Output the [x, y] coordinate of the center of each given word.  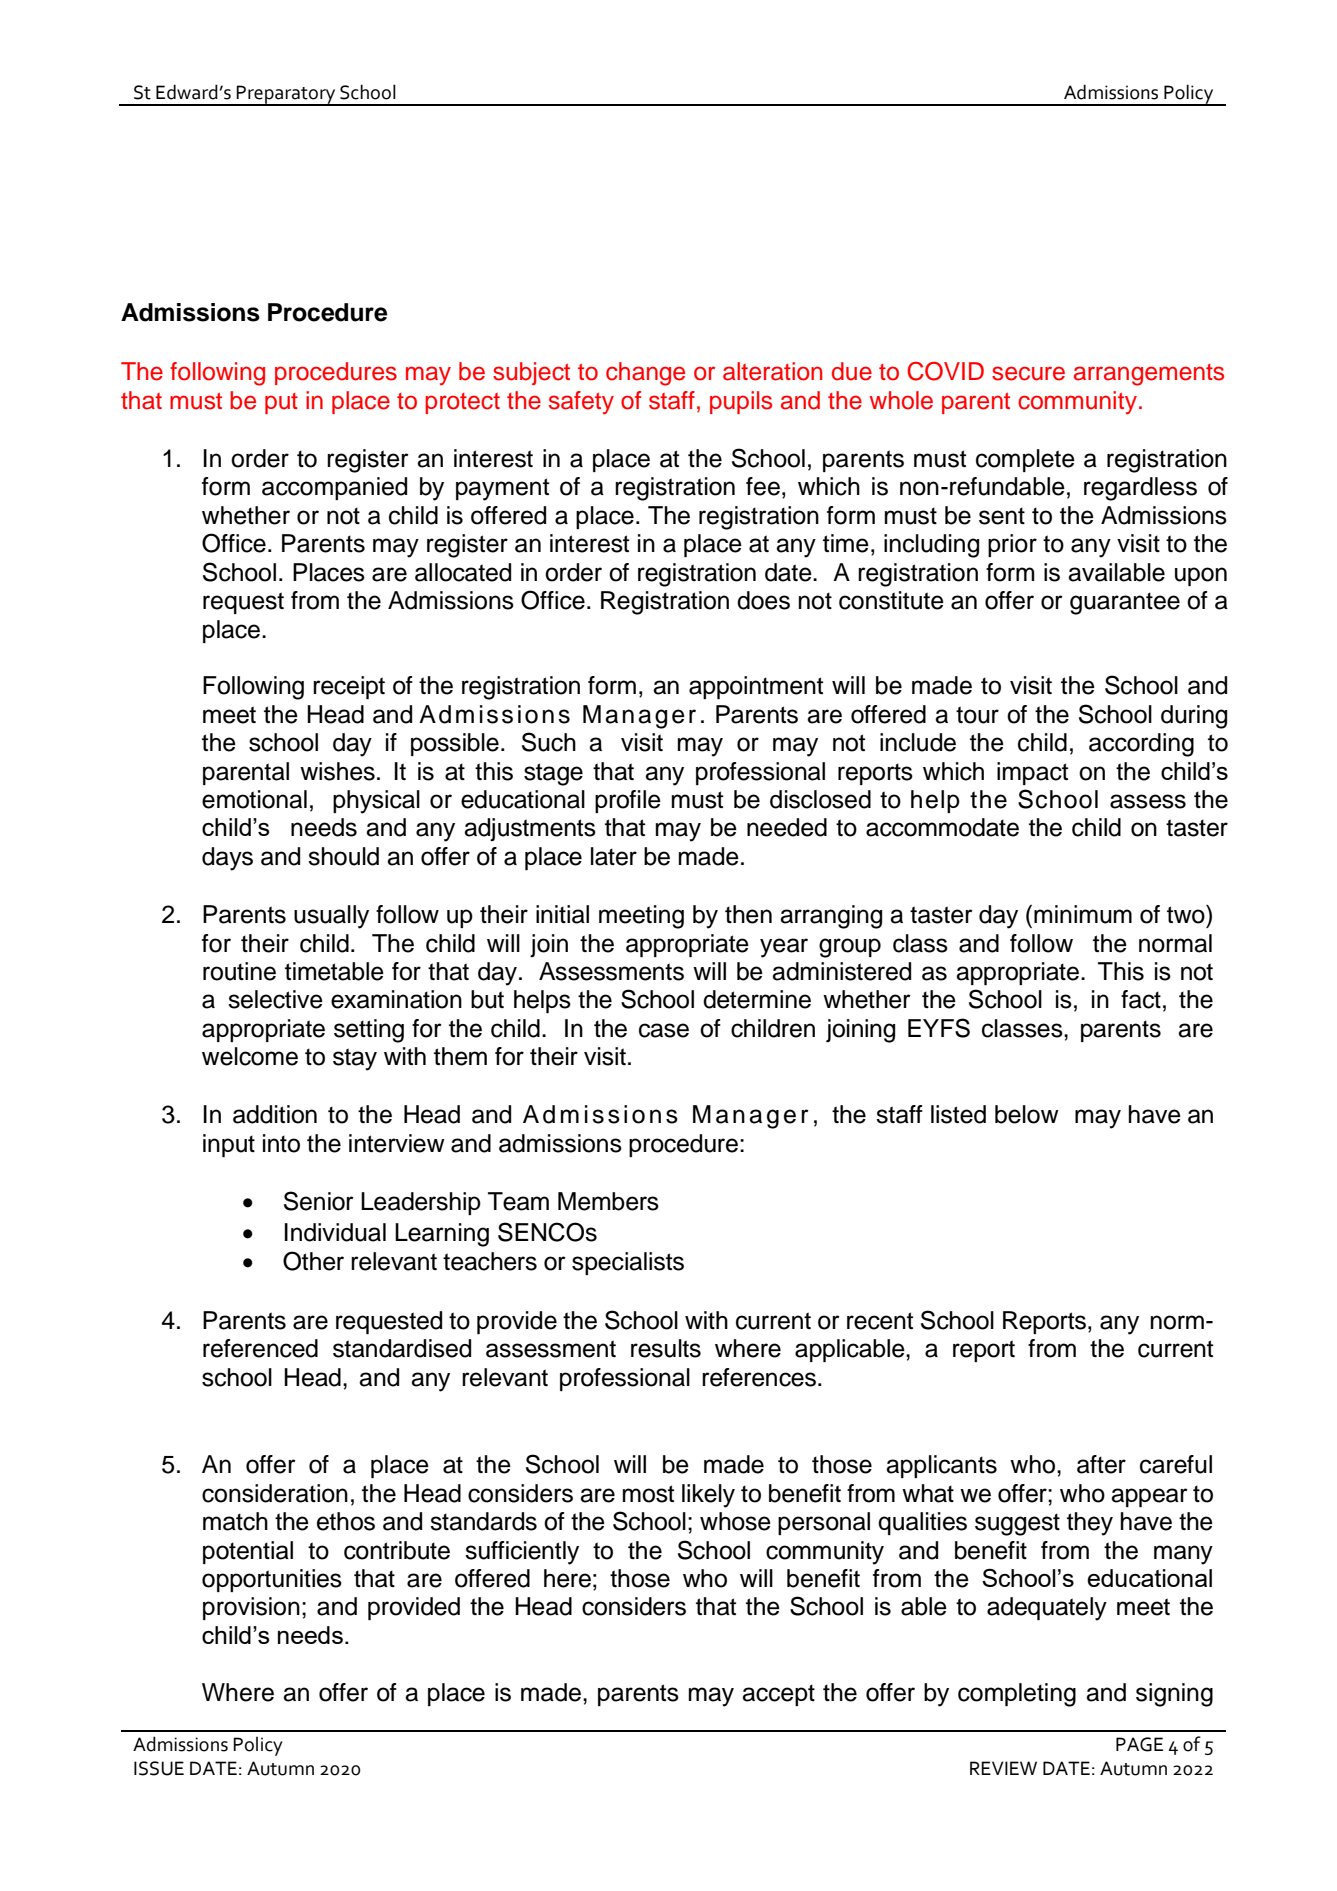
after [1101, 1464]
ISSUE [159, 1768]
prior [1012, 545]
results [666, 1348]
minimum [1083, 914]
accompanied [334, 488]
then [748, 914]
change [645, 374]
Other [313, 1261]
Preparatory [286, 95]
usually [331, 917]
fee [763, 486]
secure [1028, 373]
